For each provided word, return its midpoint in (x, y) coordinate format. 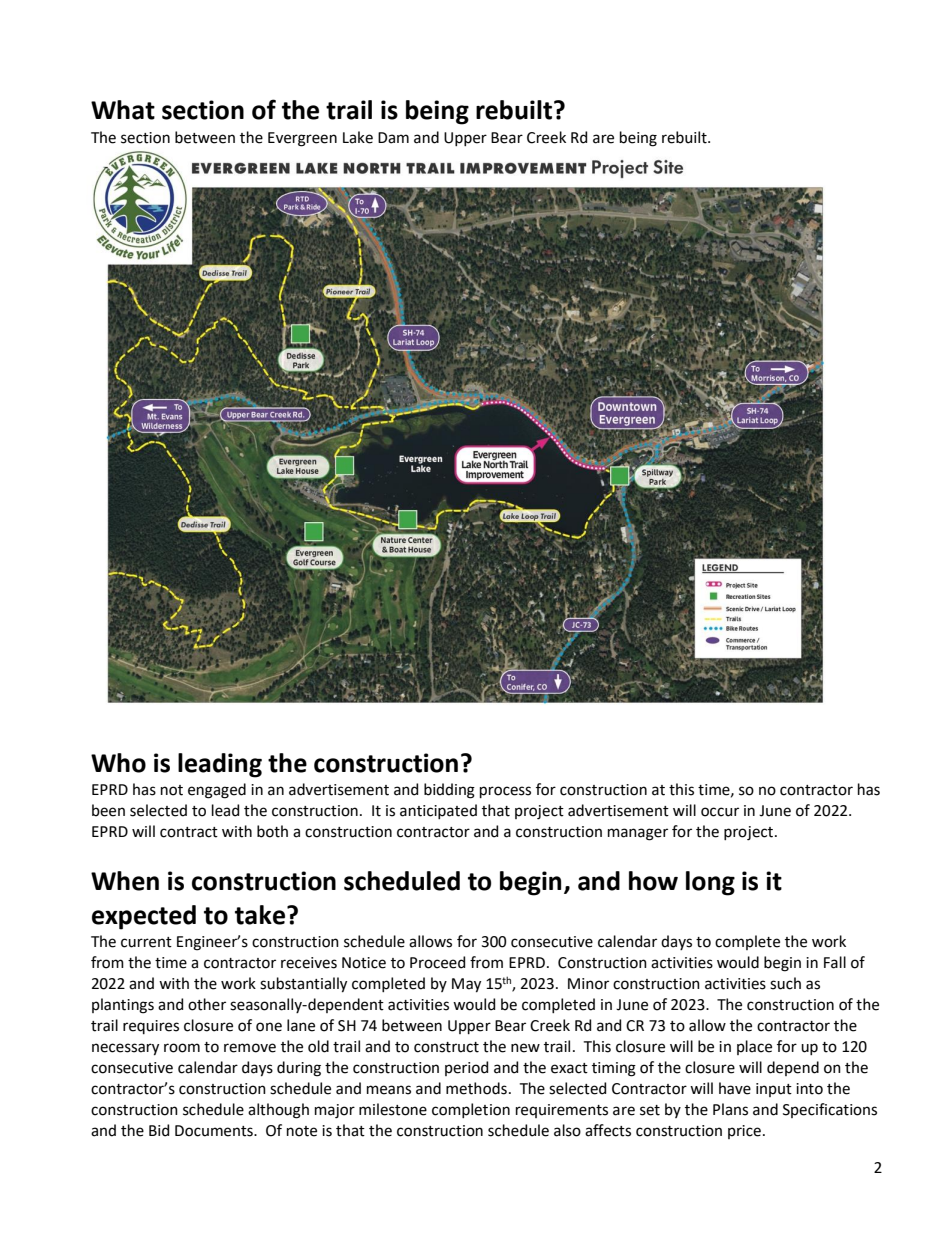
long (710, 883)
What (123, 110)
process (505, 792)
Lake (358, 137)
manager (638, 834)
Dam (393, 138)
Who (118, 763)
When (125, 881)
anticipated (438, 811)
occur (720, 812)
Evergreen (302, 139)
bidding (449, 791)
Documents (215, 1131)
